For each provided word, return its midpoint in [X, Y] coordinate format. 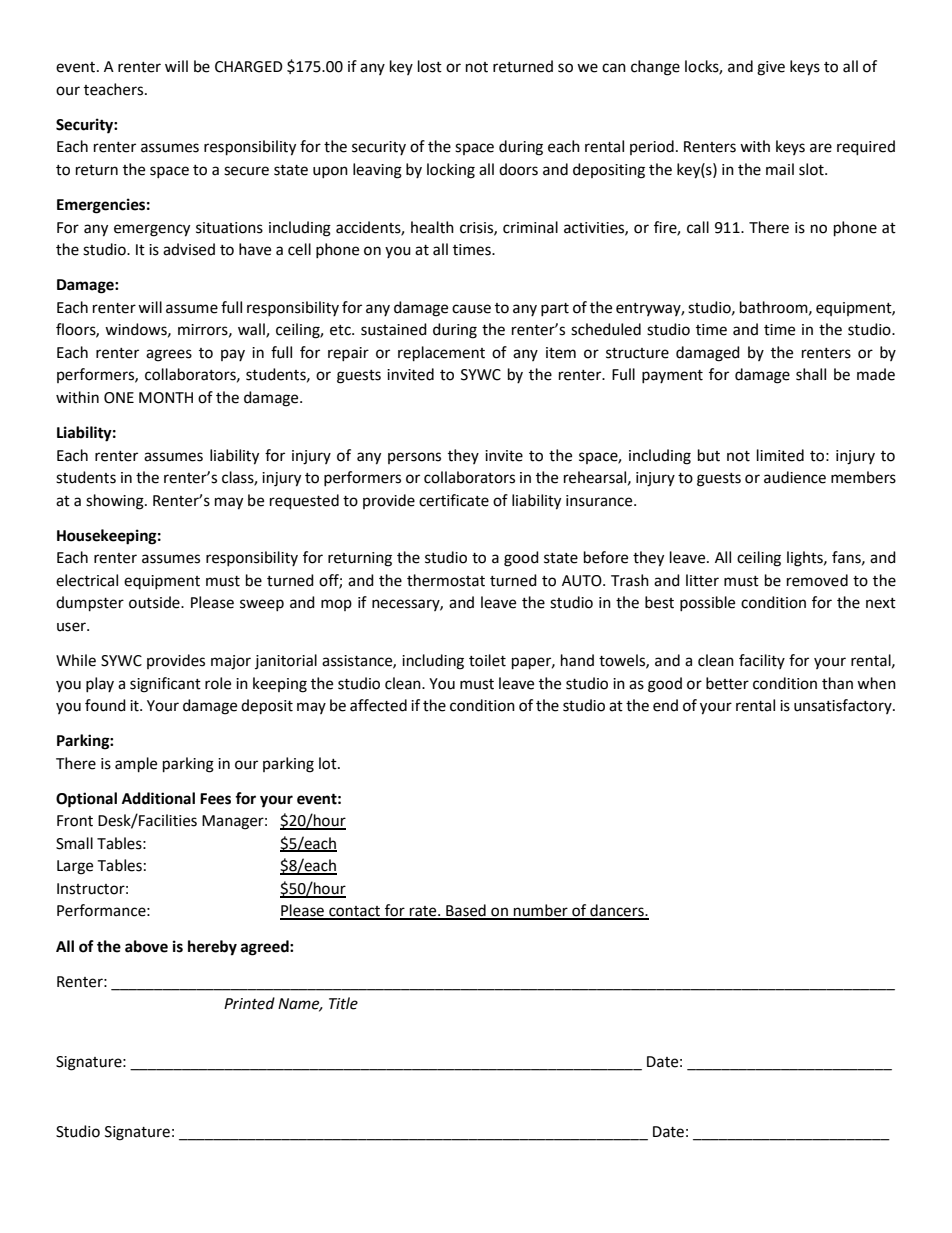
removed [817, 580]
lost [430, 66]
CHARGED [249, 67]
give [771, 68]
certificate [454, 500]
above [146, 946]
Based [466, 911]
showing [116, 502]
